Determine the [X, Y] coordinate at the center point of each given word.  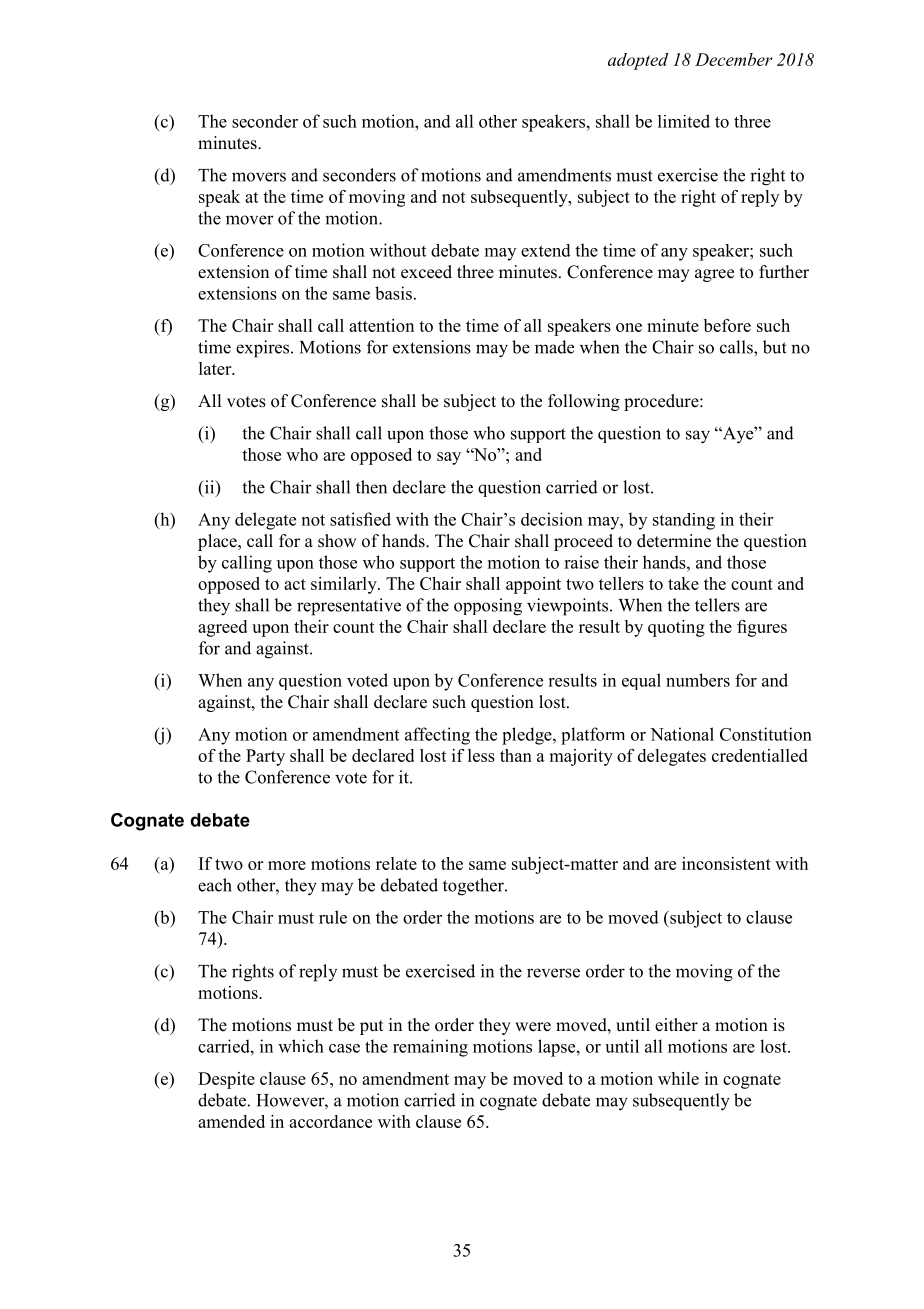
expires [264, 349]
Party [265, 757]
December [734, 59]
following [584, 402]
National [682, 734]
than [516, 755]
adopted [638, 61]
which [301, 1046]
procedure [662, 402]
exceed [426, 272]
